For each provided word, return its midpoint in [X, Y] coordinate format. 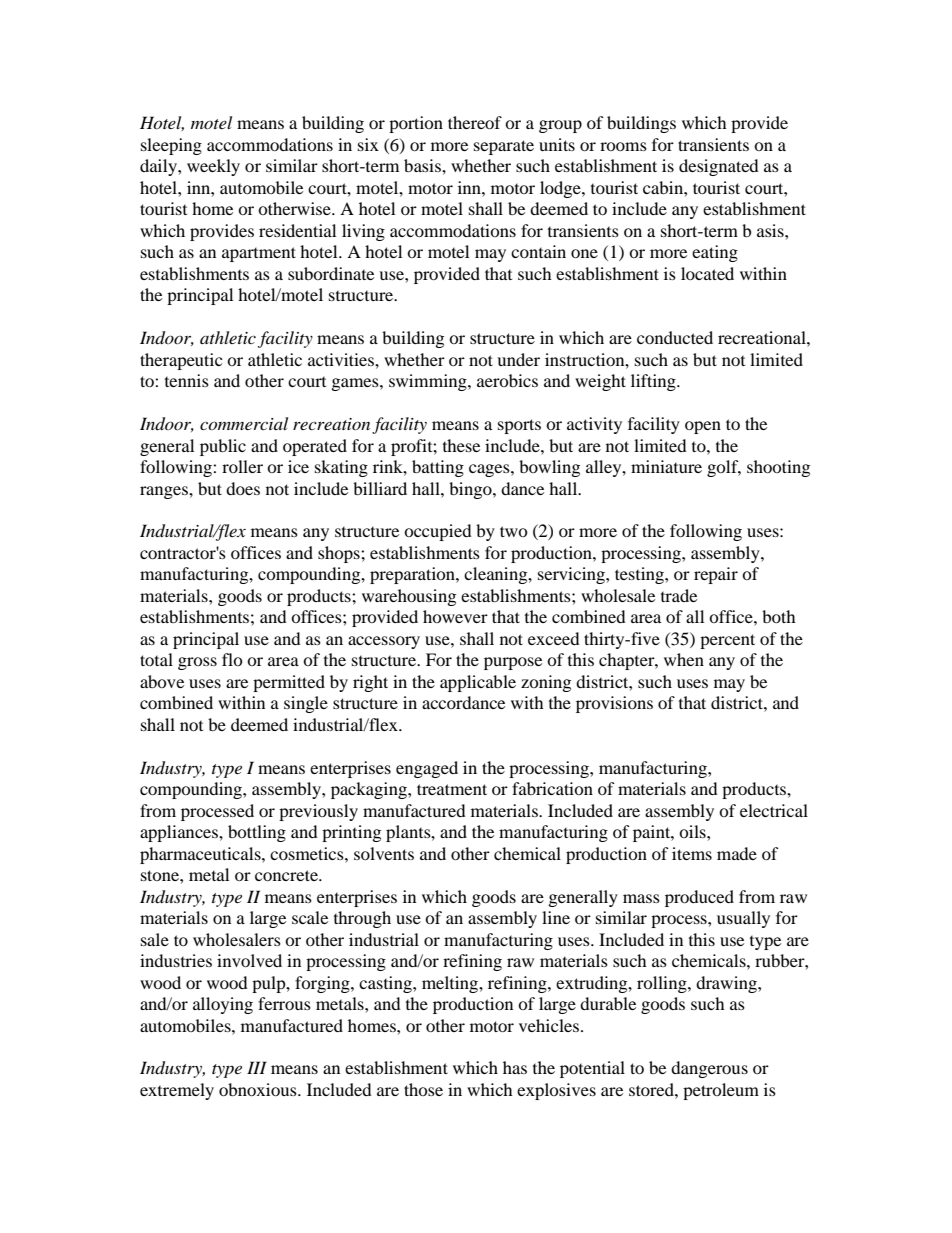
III [257, 1067]
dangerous [709, 1069]
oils [693, 831]
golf [724, 468]
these [461, 445]
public [223, 447]
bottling [257, 833]
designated [719, 167]
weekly [213, 167]
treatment [452, 789]
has [515, 1067]
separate [504, 147]
